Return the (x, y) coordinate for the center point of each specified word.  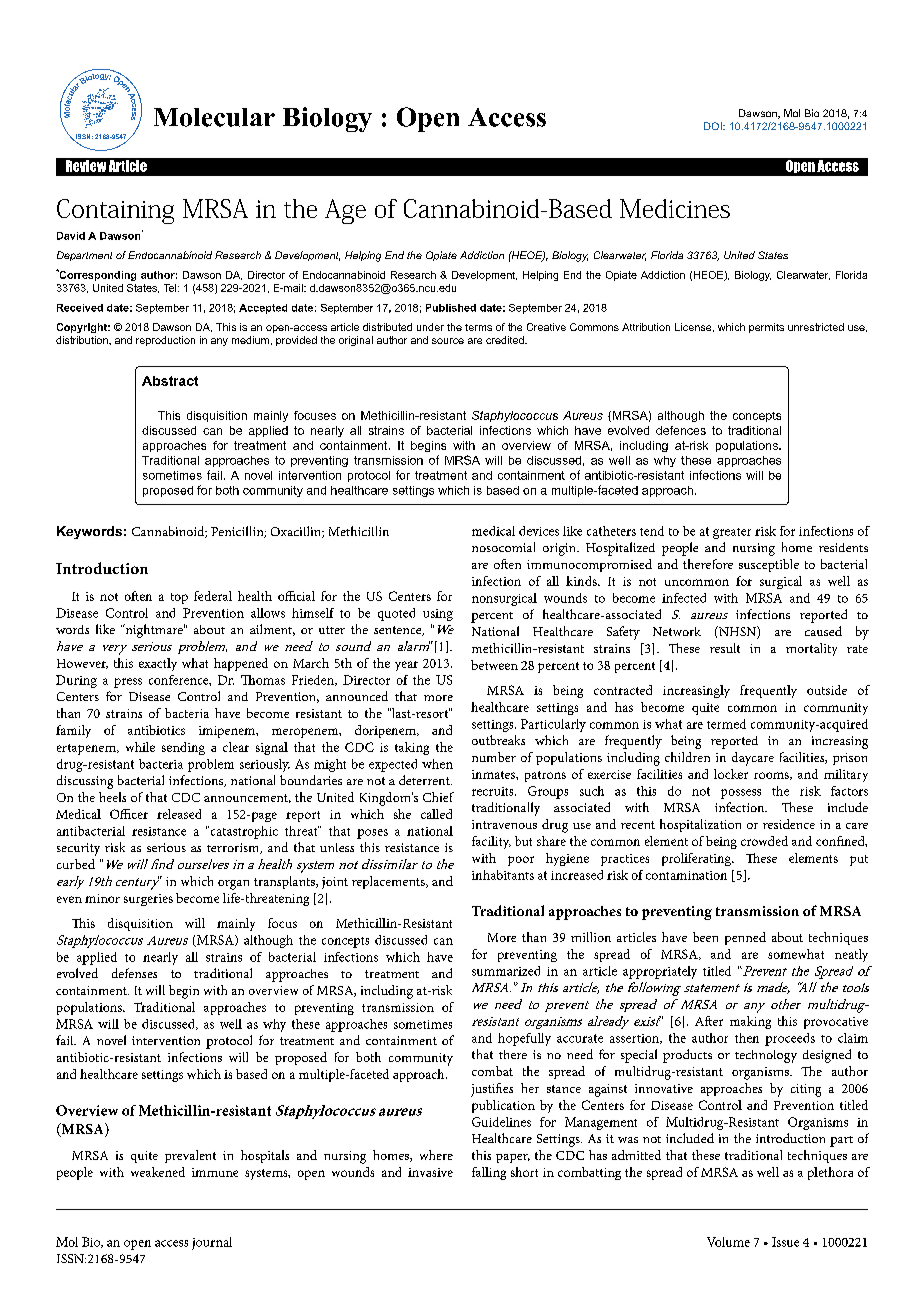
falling (489, 1173)
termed (726, 724)
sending (183, 748)
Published (451, 308)
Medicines (675, 208)
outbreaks (498, 740)
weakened (158, 1172)
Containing (115, 211)
